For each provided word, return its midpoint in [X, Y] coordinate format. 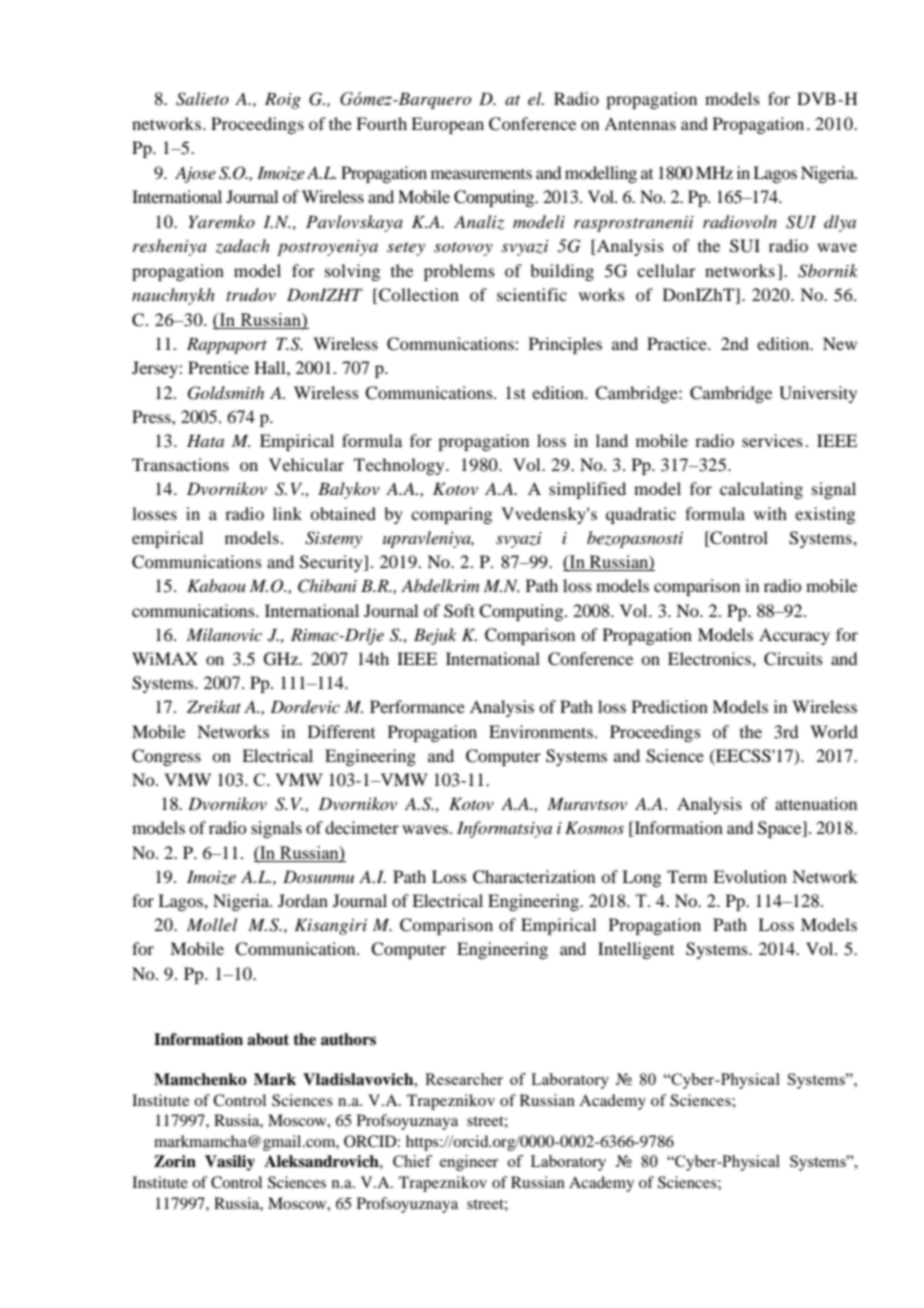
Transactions [180, 464]
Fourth [381, 123]
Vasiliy [230, 1163]
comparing [451, 515]
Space [781, 829]
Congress [166, 757]
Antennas [640, 123]
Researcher [464, 1079]
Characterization [534, 877]
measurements [481, 174]
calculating [761, 490]
